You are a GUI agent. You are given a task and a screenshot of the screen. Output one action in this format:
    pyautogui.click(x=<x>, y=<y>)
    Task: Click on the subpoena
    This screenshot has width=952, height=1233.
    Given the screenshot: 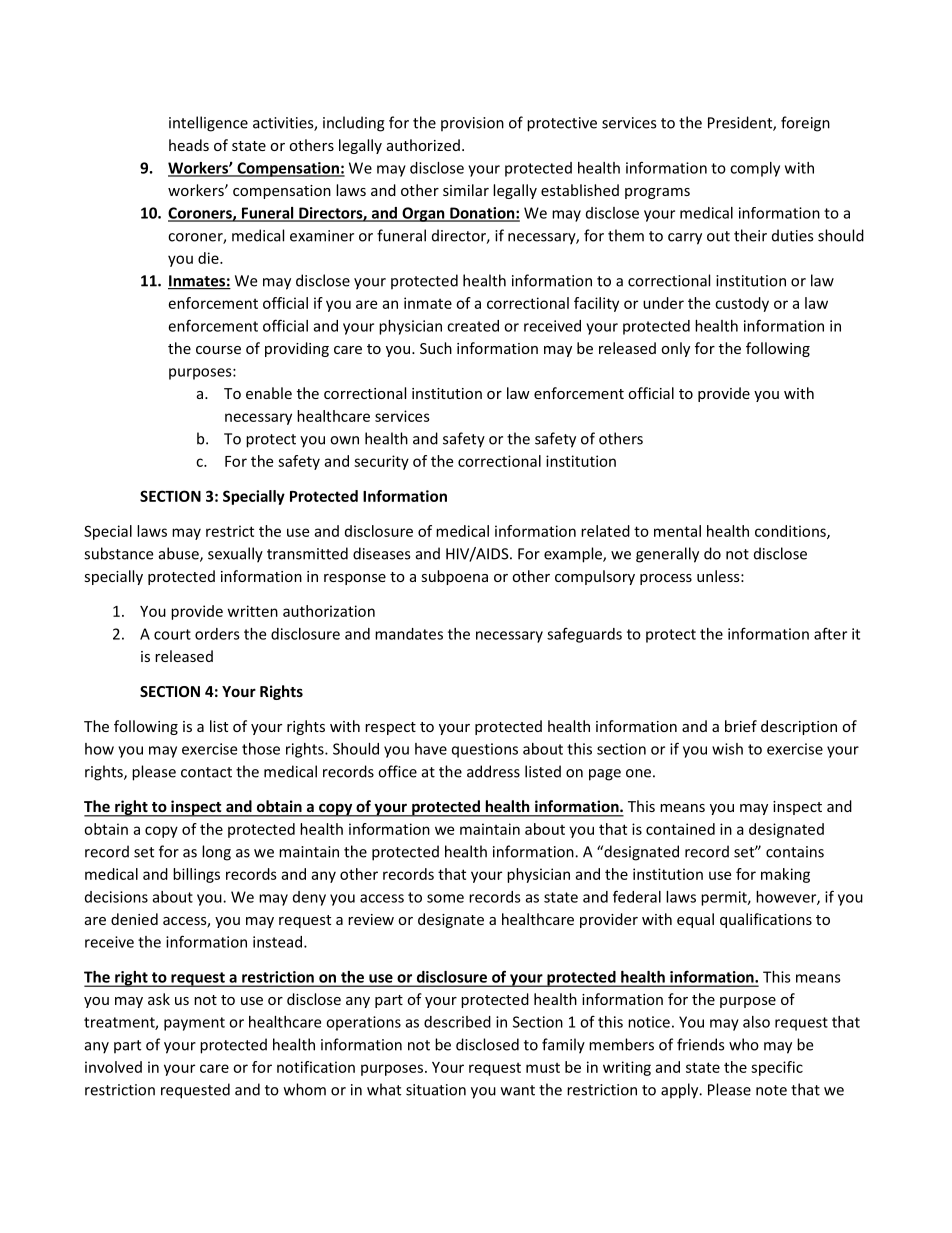 What is the action you would take?
    pyautogui.click(x=454, y=577)
